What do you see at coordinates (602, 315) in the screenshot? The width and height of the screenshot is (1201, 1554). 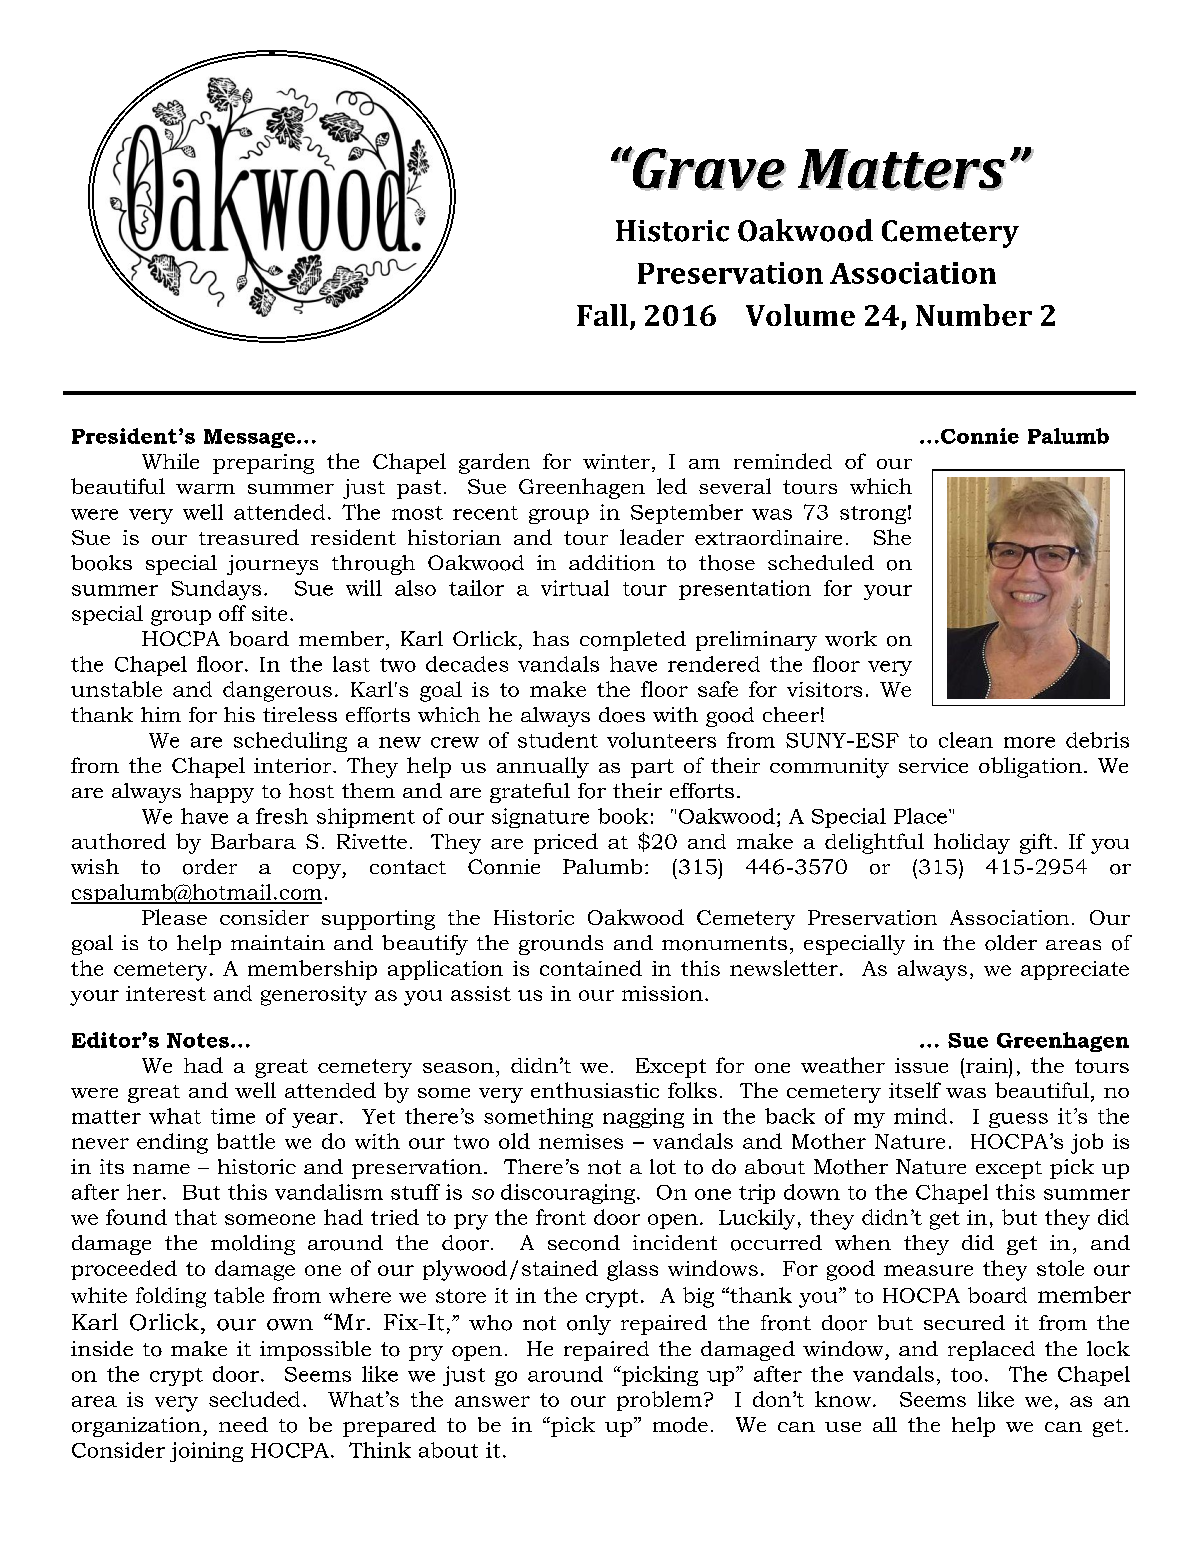 I see `Fall` at bounding box center [602, 315].
